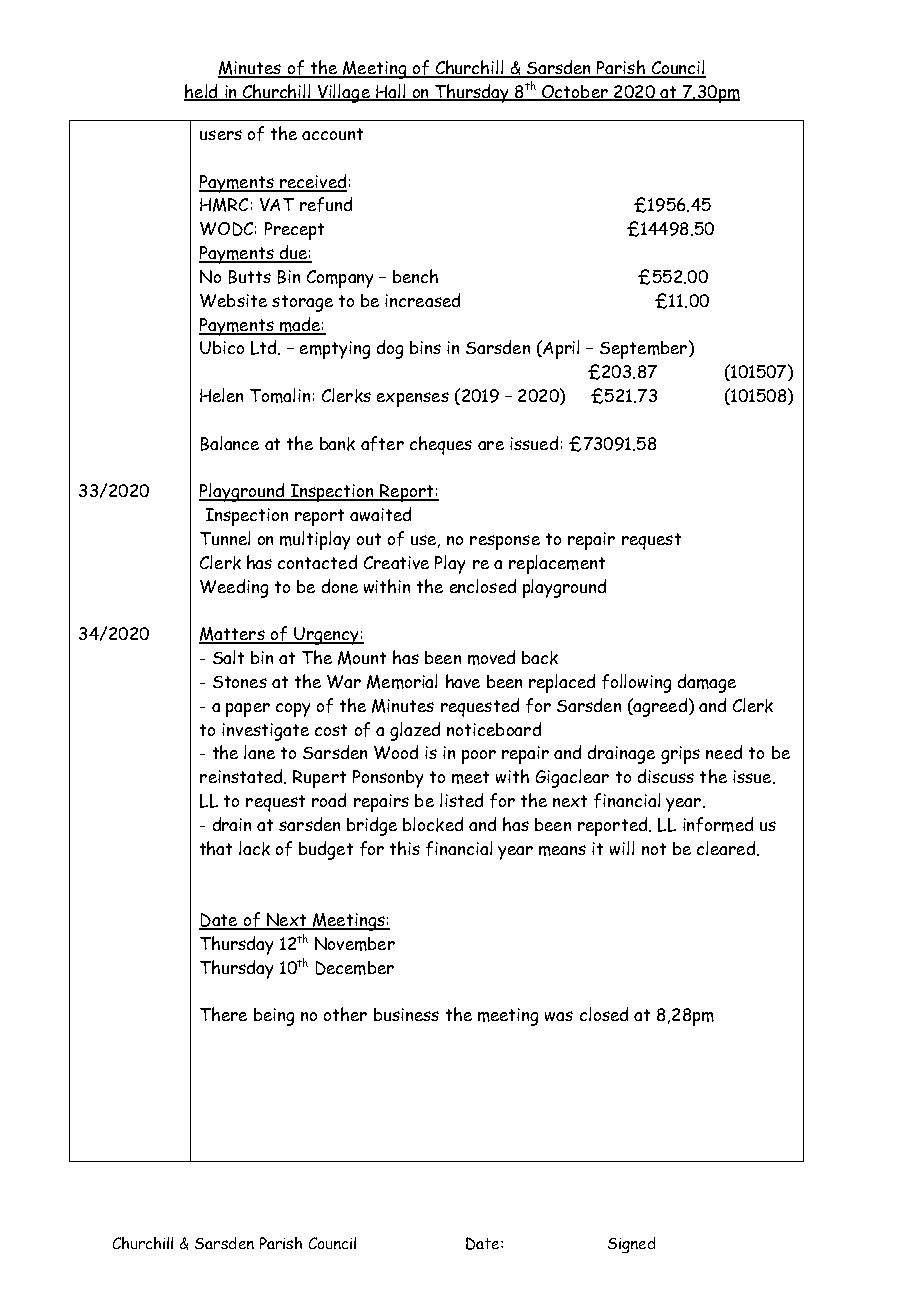 The width and height of the page is (924, 1308). What do you see at coordinates (441, 445) in the page?
I see `cheques` at bounding box center [441, 445].
